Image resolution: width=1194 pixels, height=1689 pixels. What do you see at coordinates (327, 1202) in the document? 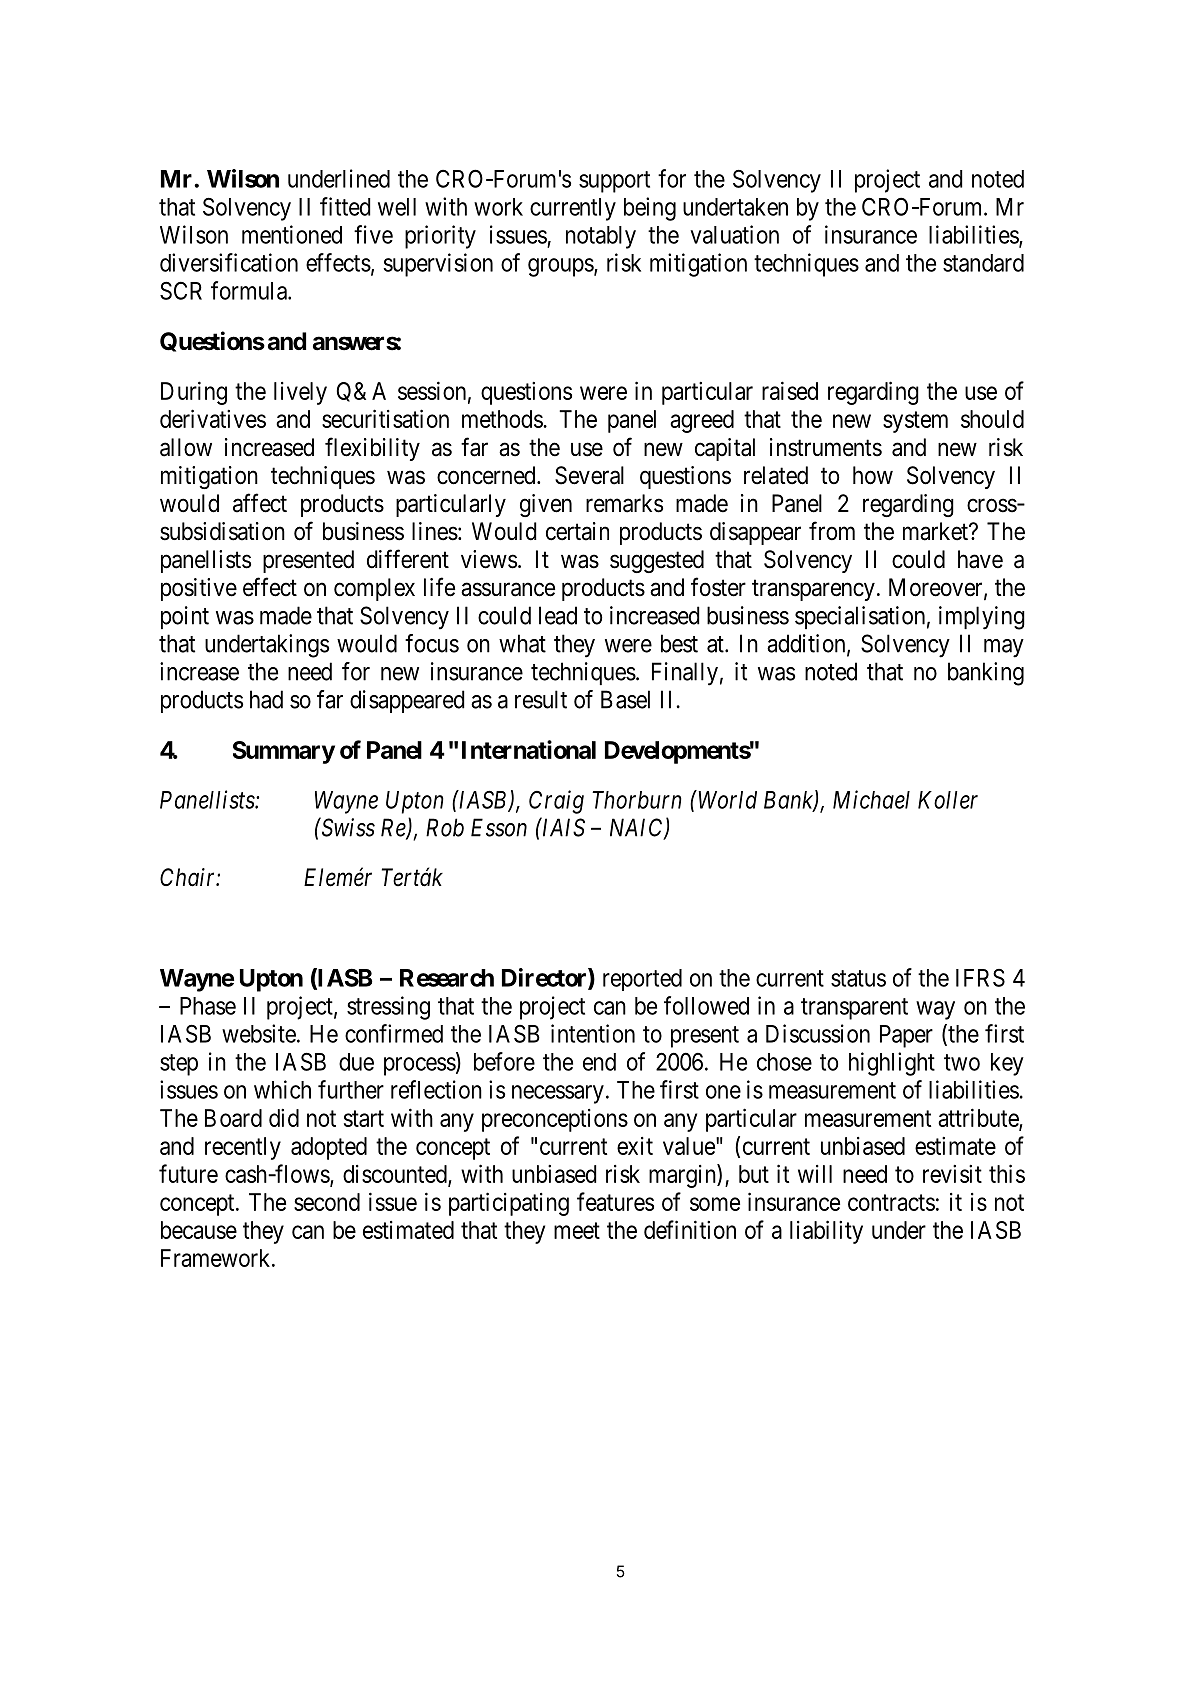
I see `second` at bounding box center [327, 1202].
